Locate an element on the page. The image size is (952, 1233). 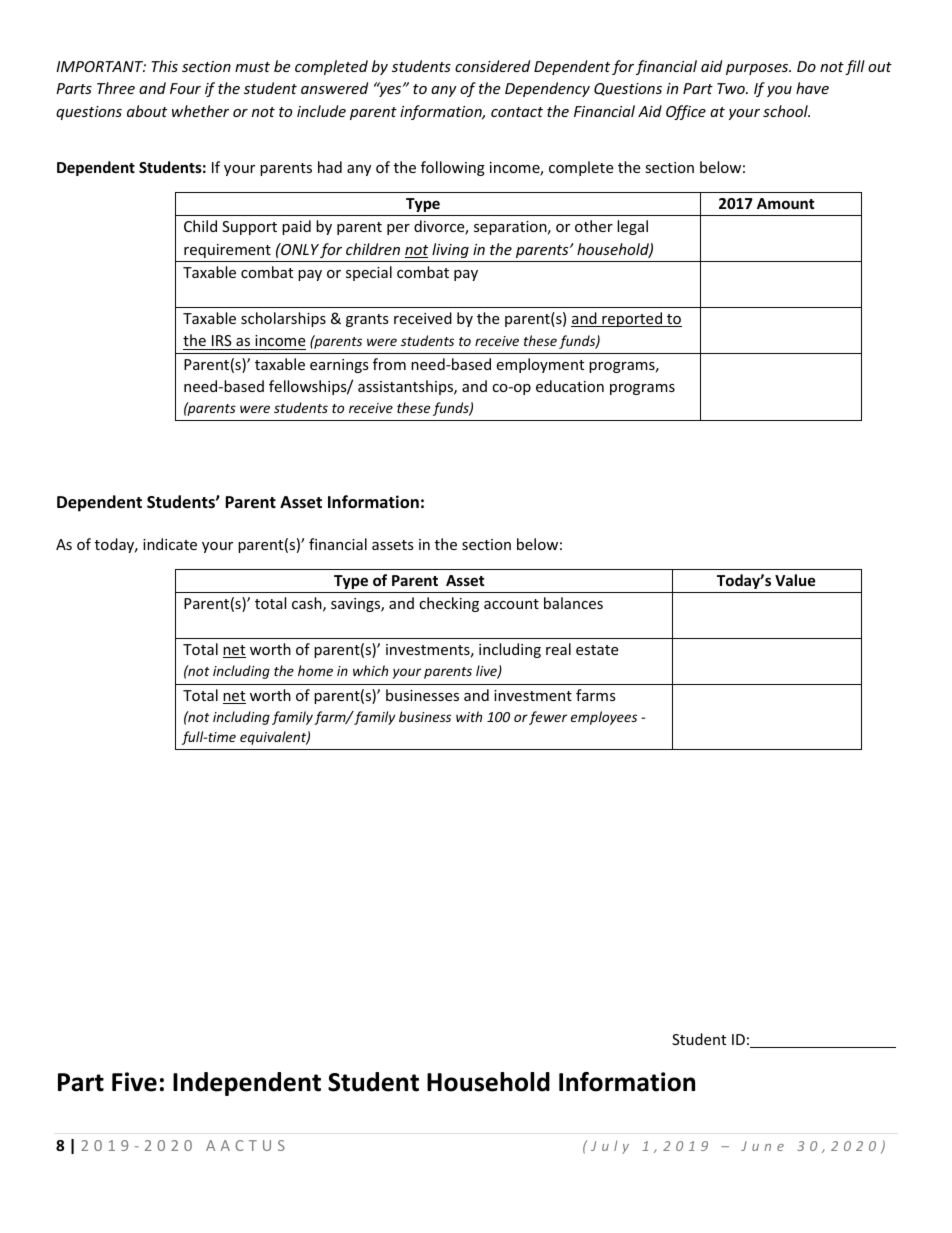
employees is located at coordinates (604, 718).
